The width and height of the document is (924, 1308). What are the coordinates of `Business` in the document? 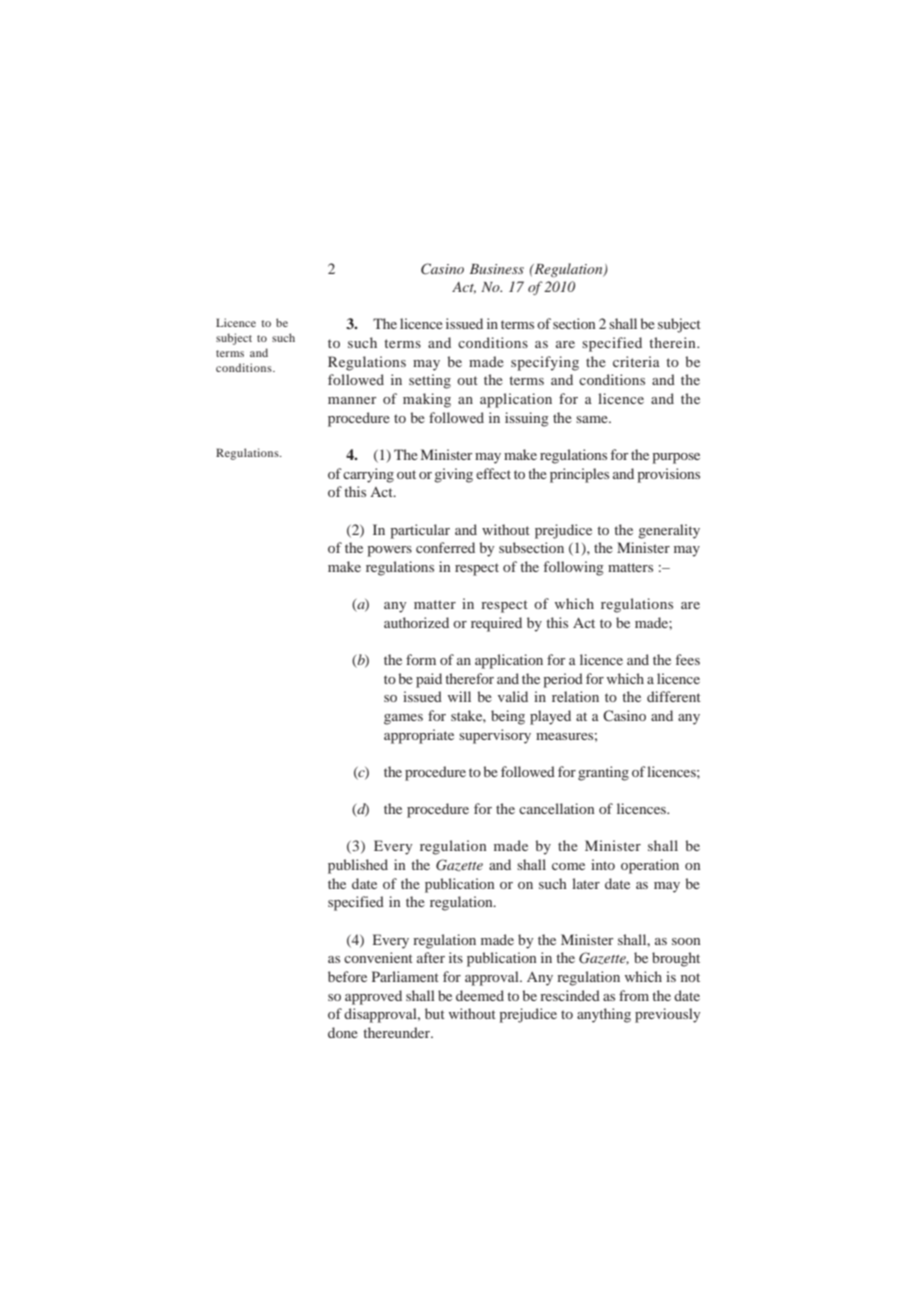 It's located at (497, 269).
